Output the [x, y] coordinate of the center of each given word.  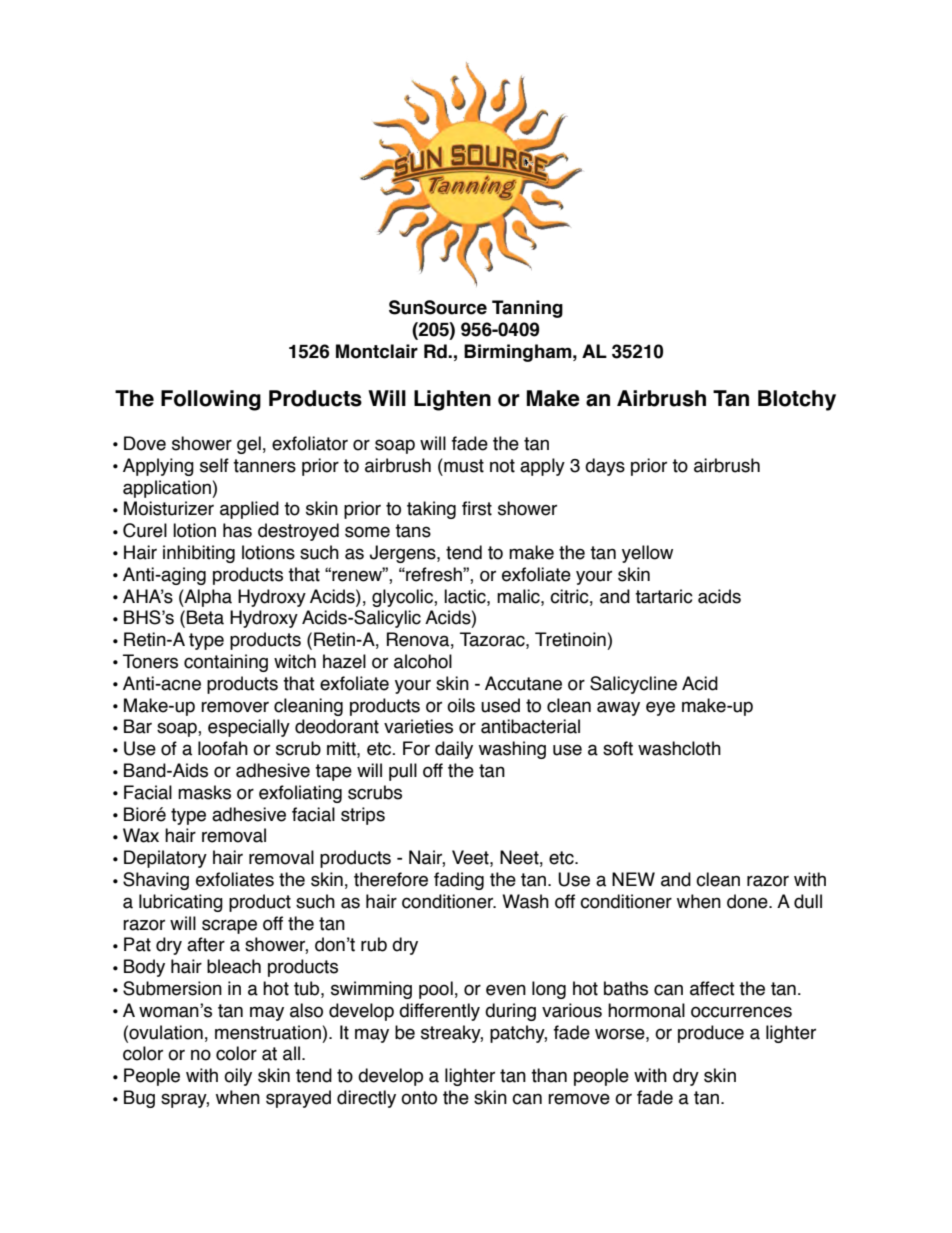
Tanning [527, 309]
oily [238, 1077]
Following [211, 400]
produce [711, 1034]
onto [419, 1098]
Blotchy [797, 400]
